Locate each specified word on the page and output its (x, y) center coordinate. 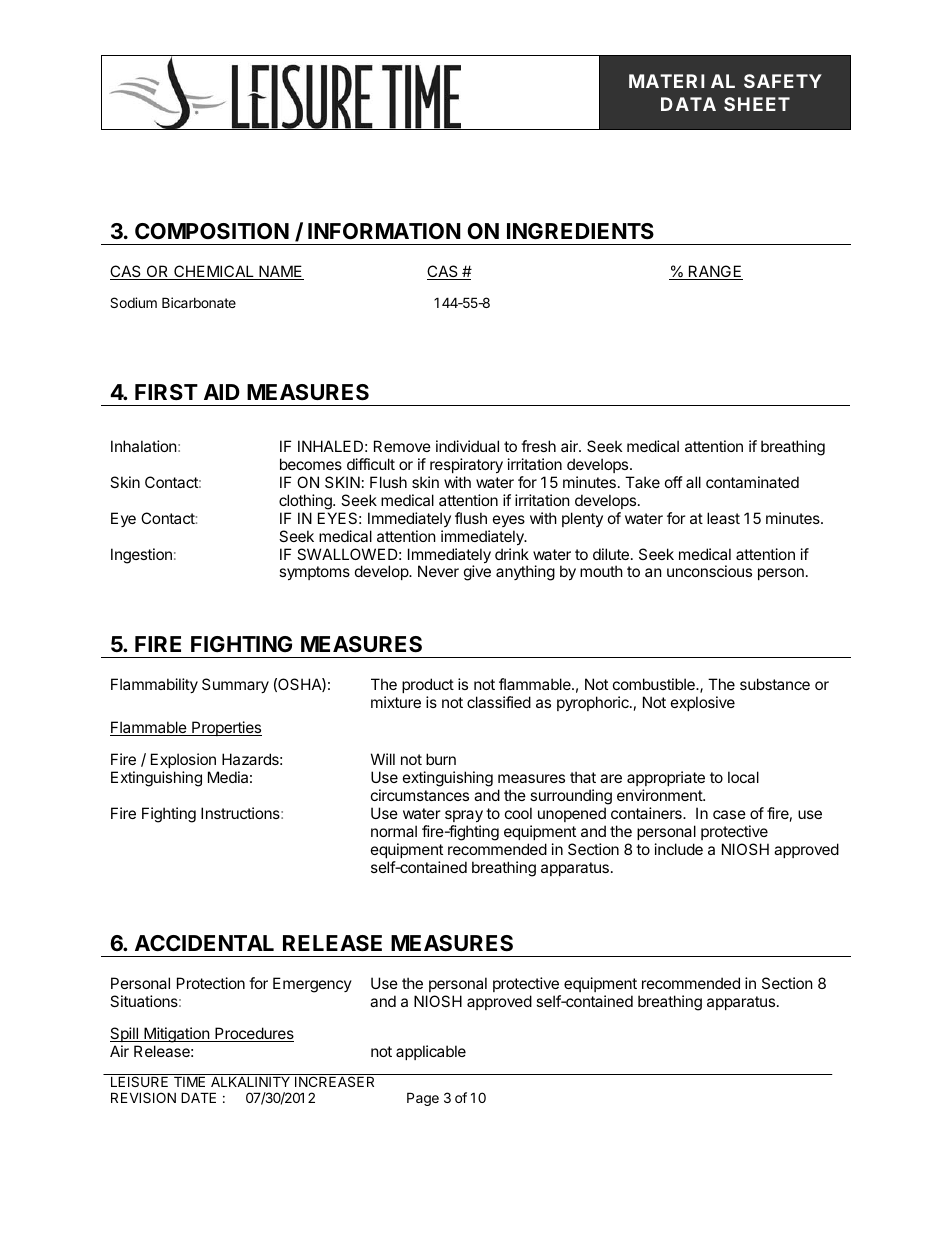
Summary (235, 685)
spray (464, 816)
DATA (688, 104)
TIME (189, 1081)
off (674, 482)
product (428, 685)
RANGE (714, 272)
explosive (703, 703)
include (679, 849)
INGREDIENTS (580, 231)
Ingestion (141, 556)
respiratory (466, 465)
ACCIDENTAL (204, 943)
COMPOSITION (212, 231)
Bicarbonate (199, 302)
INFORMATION (384, 231)
